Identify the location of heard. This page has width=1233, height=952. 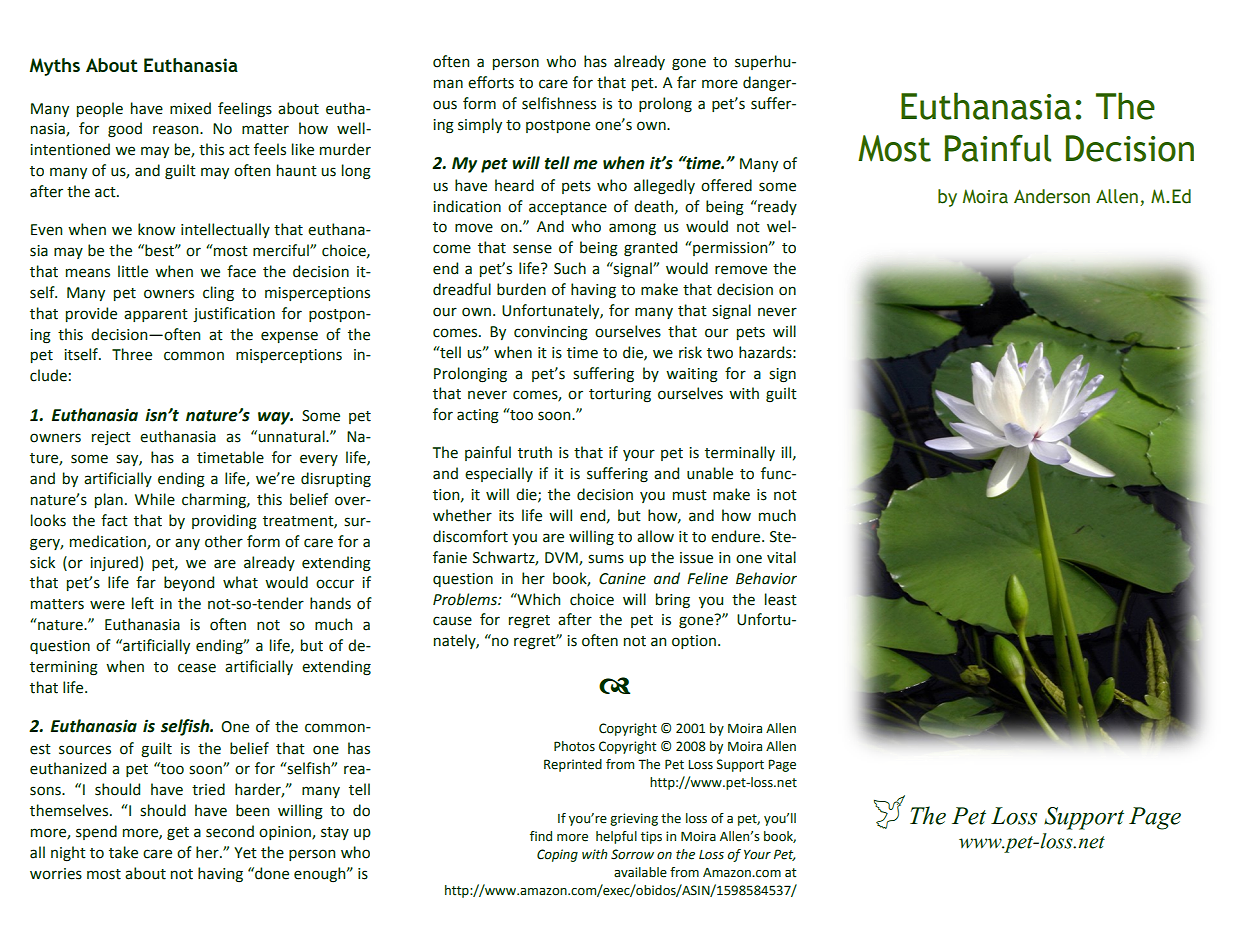
(514, 185).
